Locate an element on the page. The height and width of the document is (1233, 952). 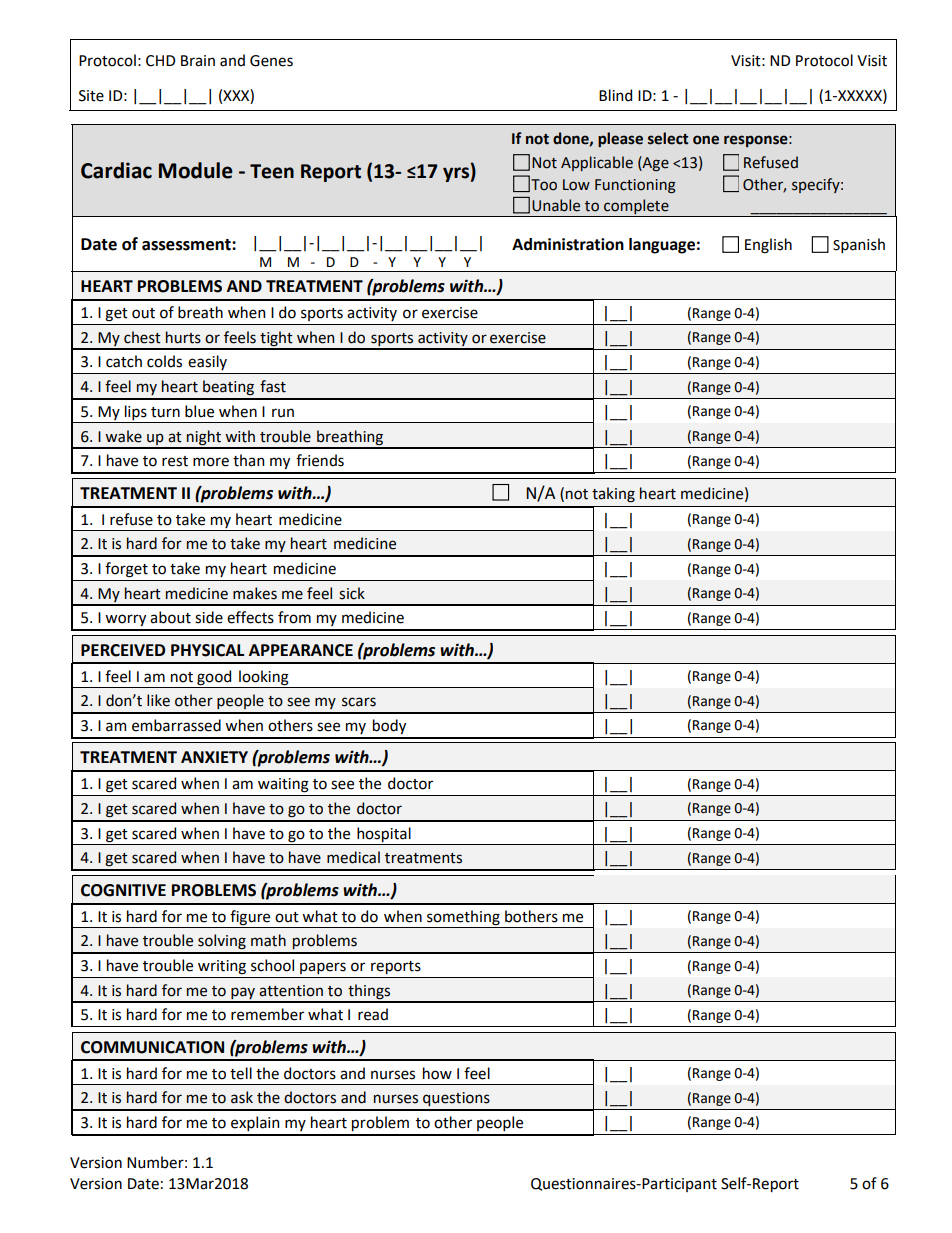
taking is located at coordinates (613, 495).
